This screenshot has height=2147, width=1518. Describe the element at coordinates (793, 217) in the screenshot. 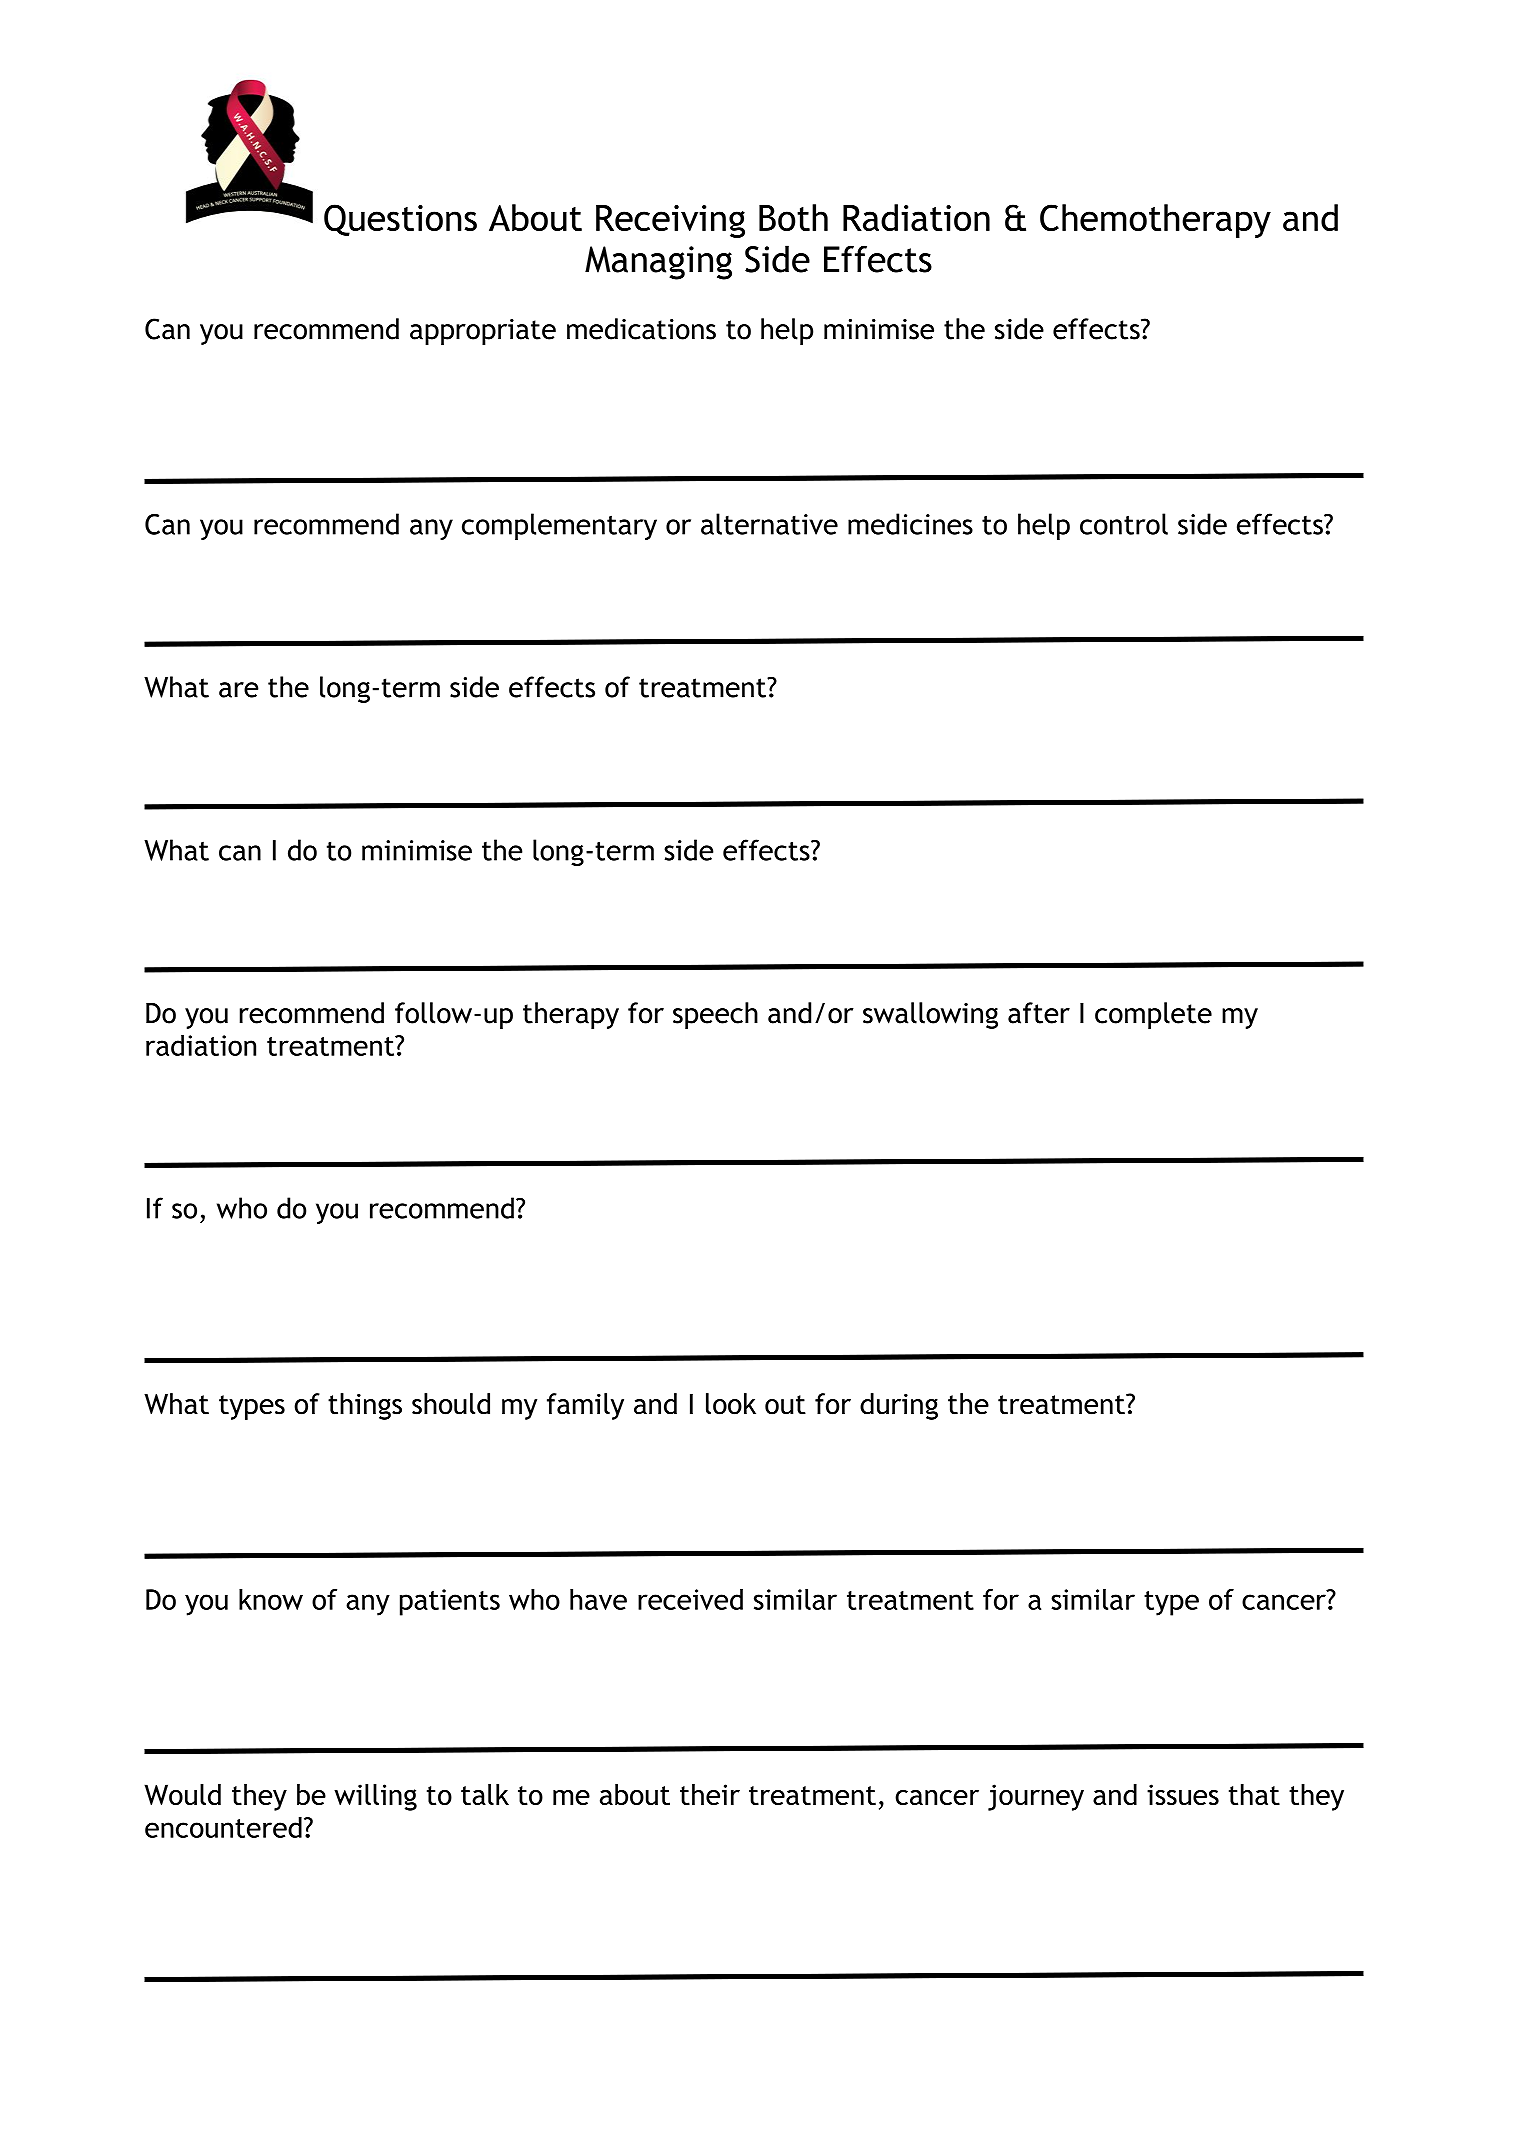

I see `Both` at that location.
